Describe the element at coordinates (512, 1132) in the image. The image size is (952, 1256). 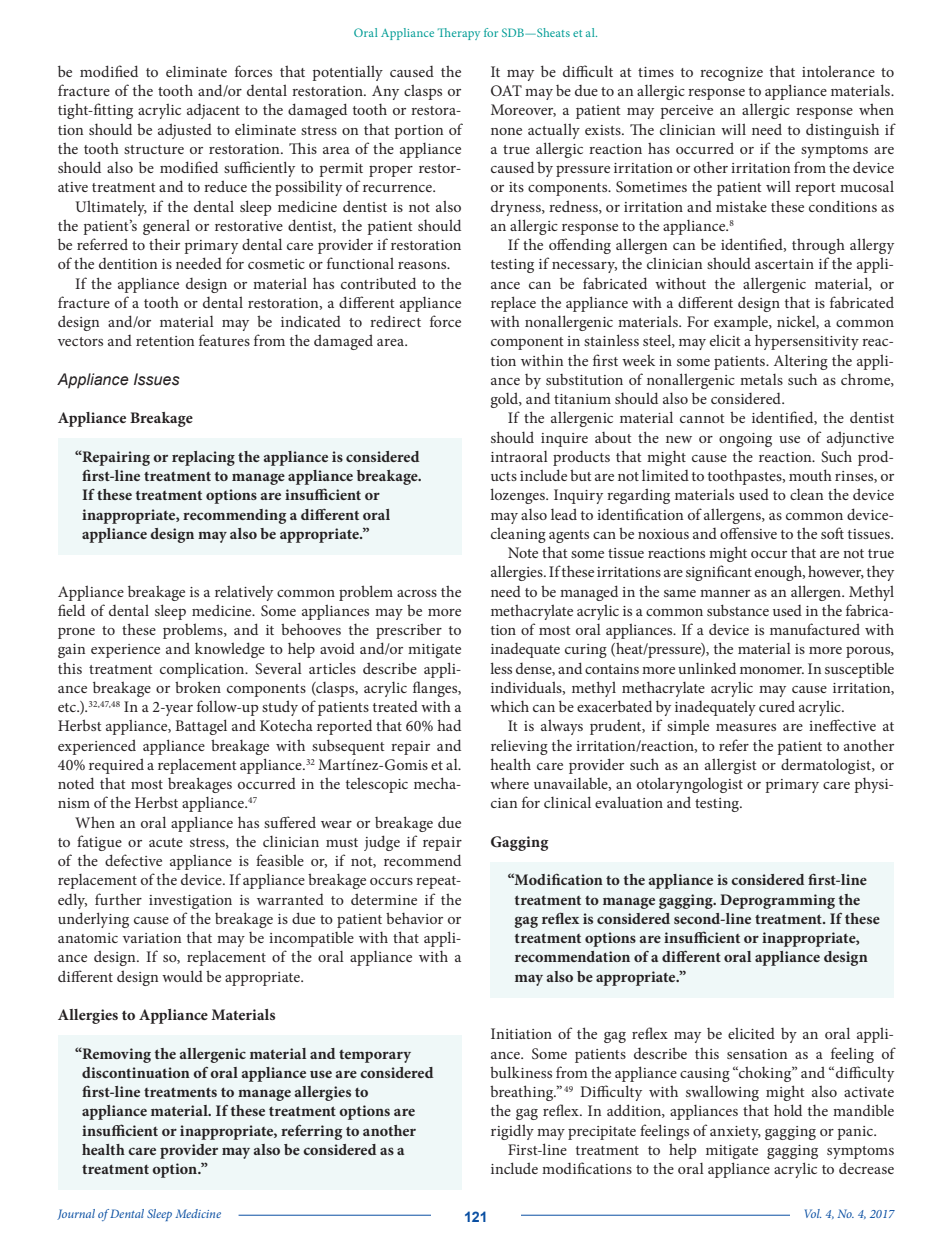
I see `rigidly` at that location.
